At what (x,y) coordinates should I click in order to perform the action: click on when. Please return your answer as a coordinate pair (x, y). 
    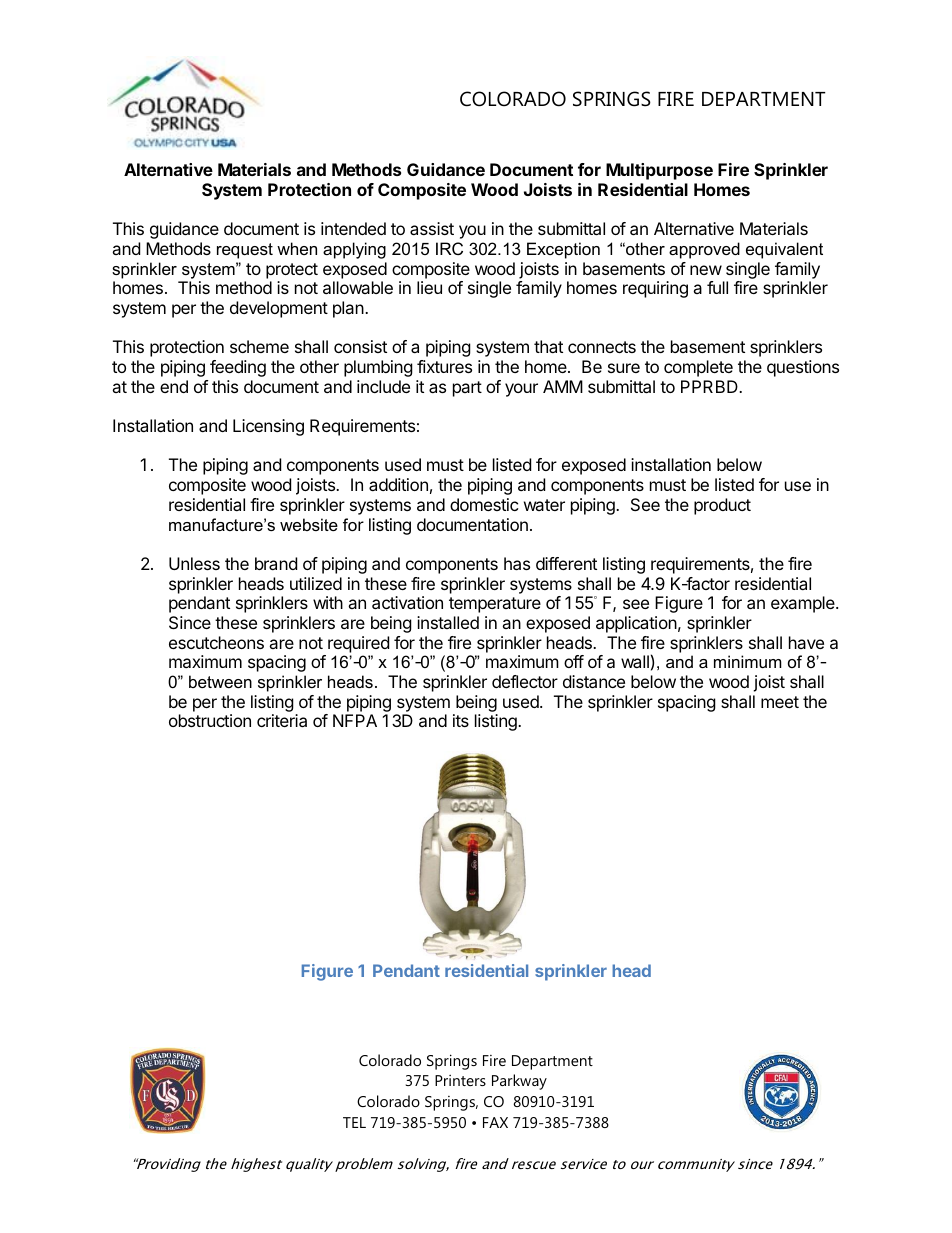
    Looking at the image, I should click on (297, 248).
